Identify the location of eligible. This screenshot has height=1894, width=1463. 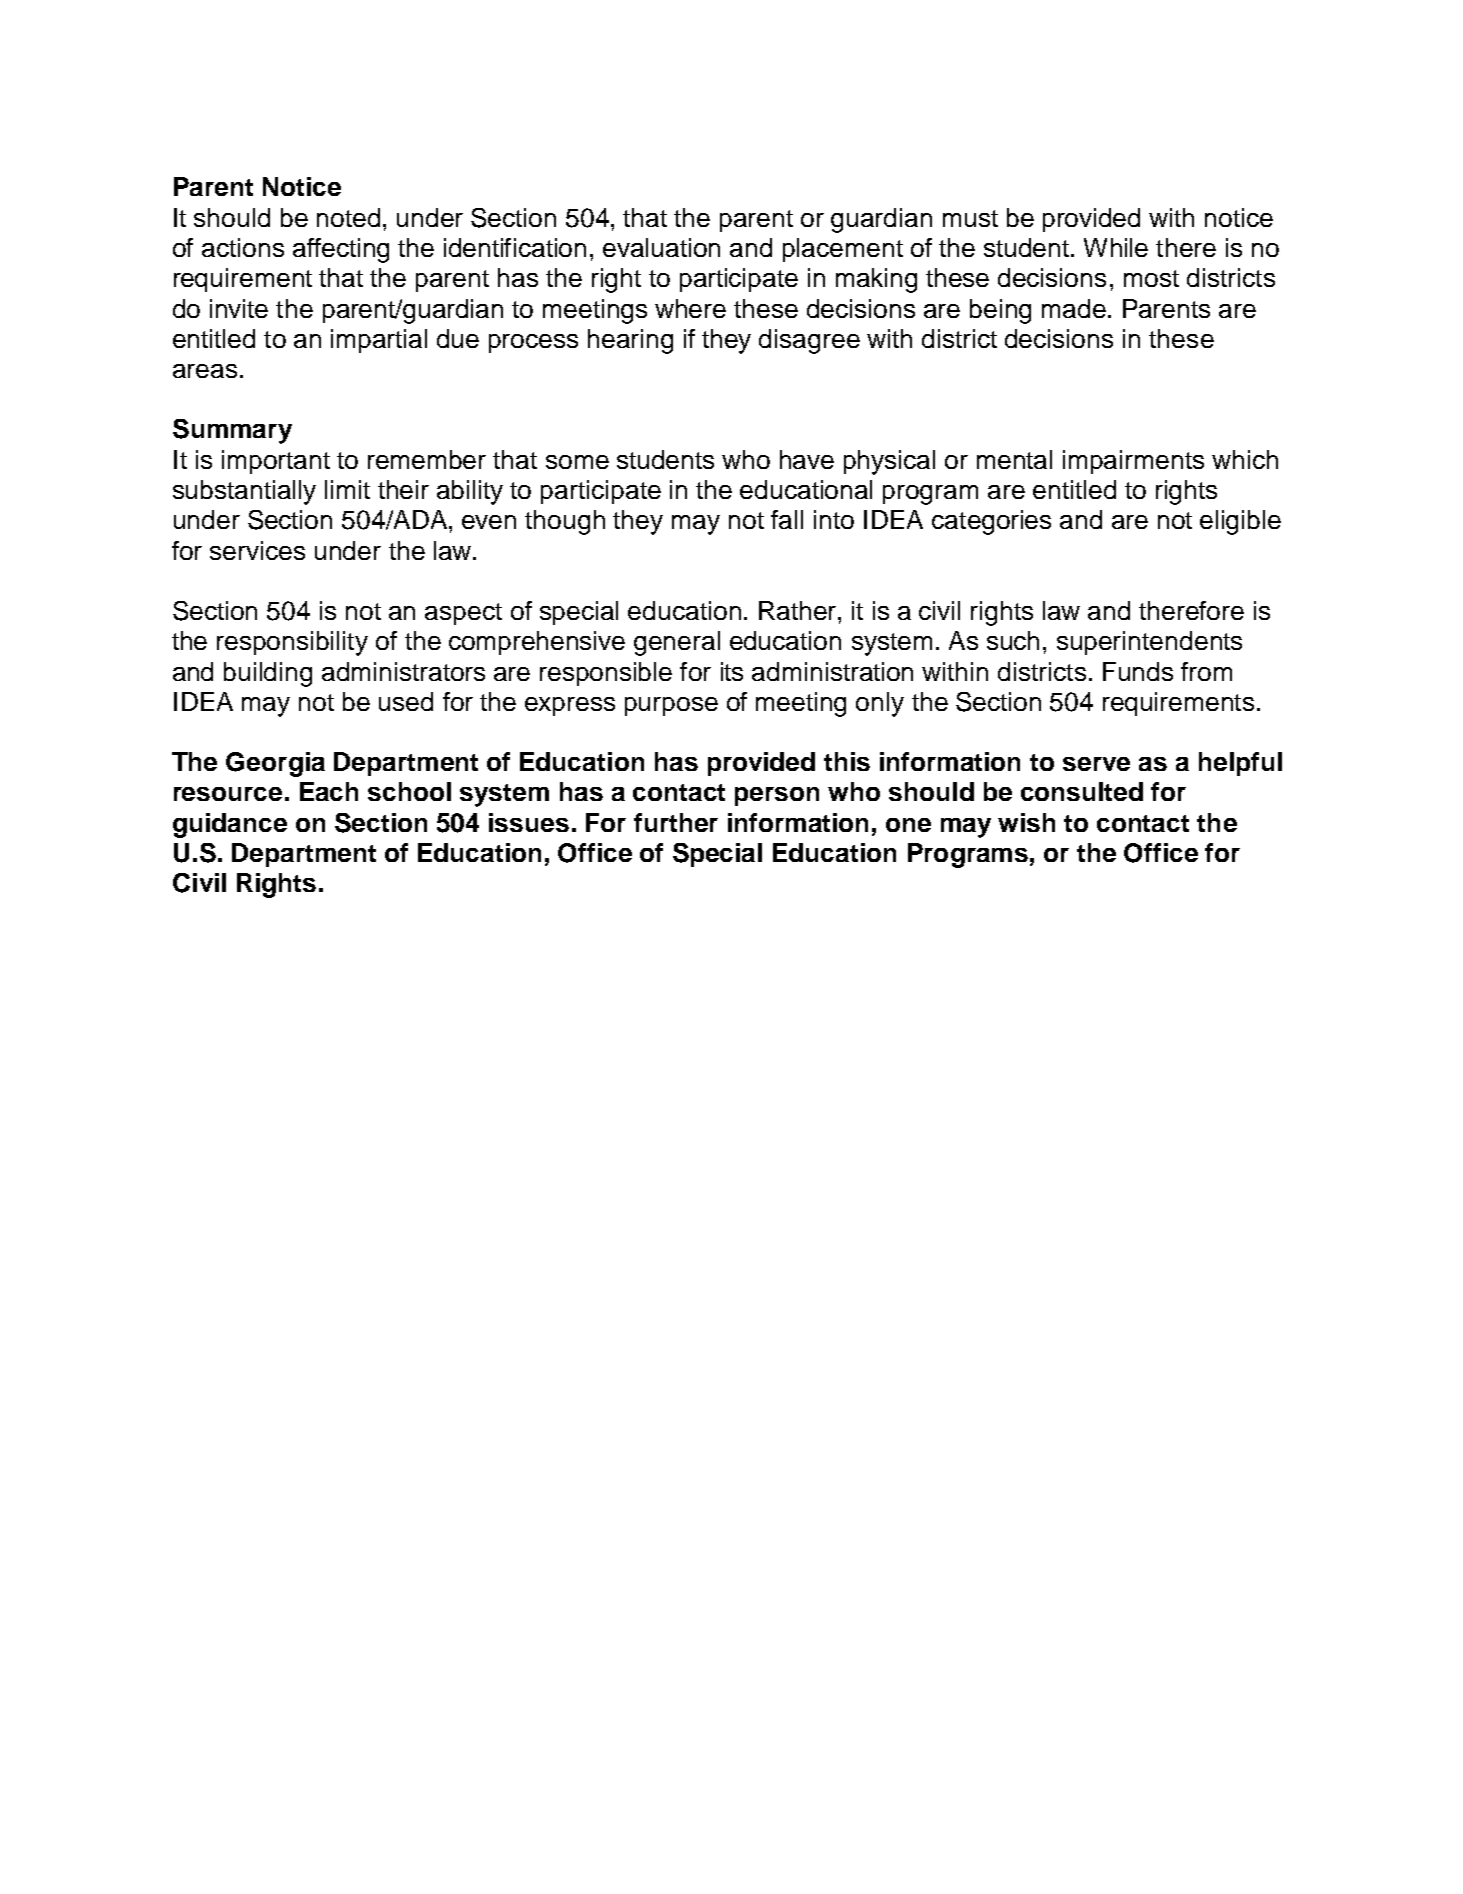
(1240, 522).
